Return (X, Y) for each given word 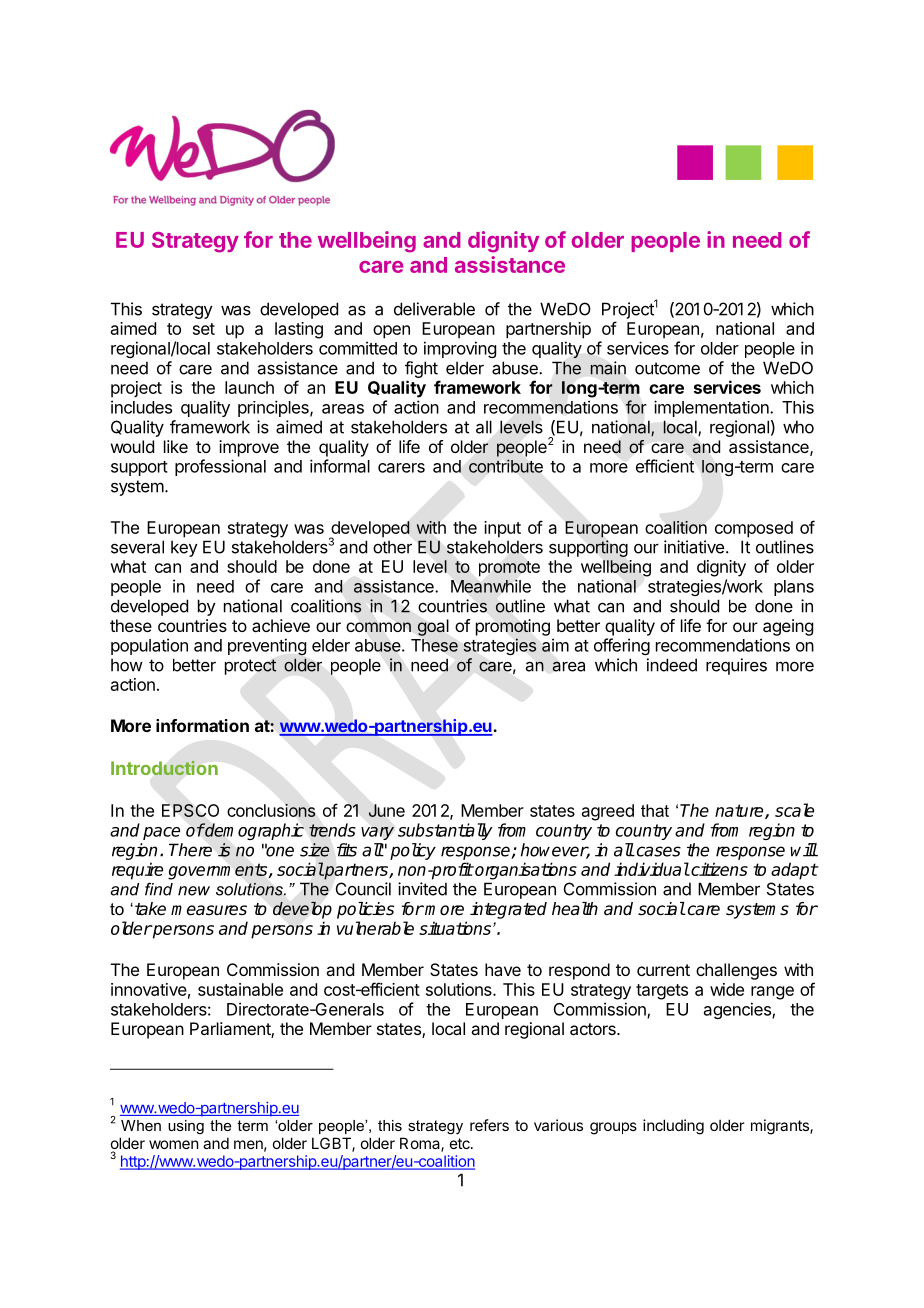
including (673, 1127)
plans (794, 588)
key (184, 548)
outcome (667, 368)
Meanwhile (491, 586)
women (173, 1144)
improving (460, 349)
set (204, 329)
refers (489, 1125)
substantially (445, 831)
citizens (718, 869)
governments (219, 871)
